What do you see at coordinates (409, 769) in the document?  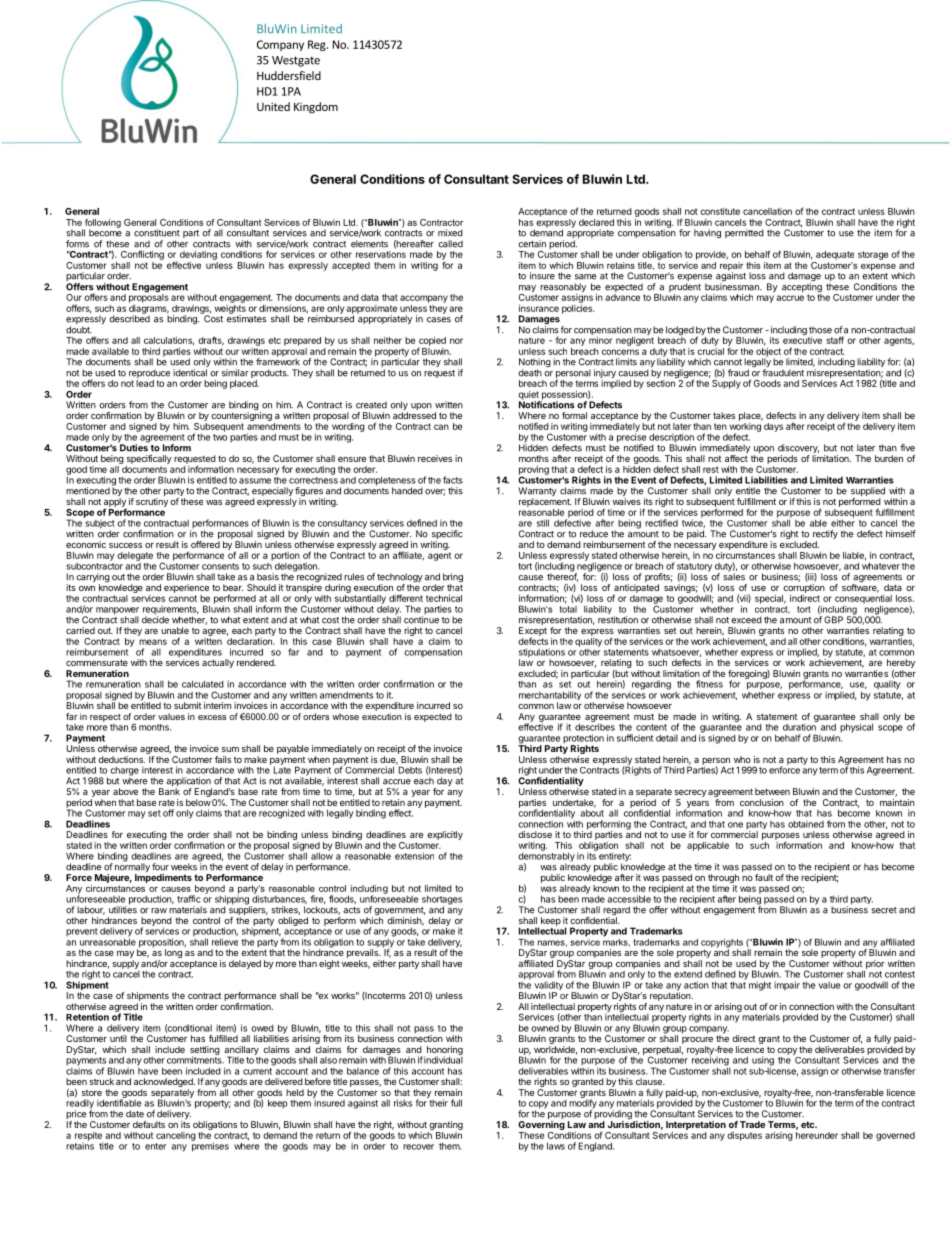 I see `Debts` at bounding box center [409, 769].
